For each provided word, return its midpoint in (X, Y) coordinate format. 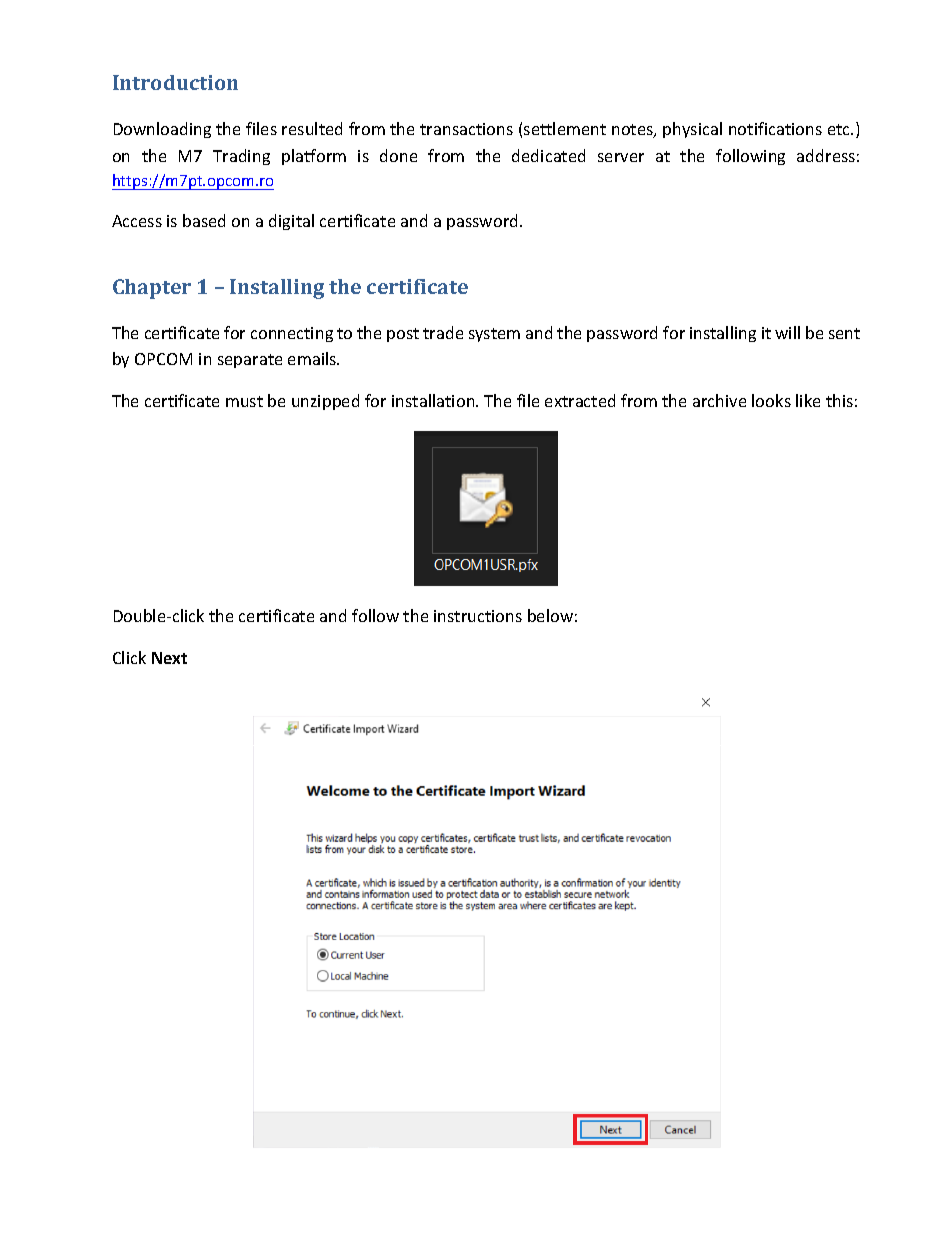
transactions (466, 129)
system (494, 335)
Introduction (175, 82)
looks (771, 400)
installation (434, 400)
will (787, 332)
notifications (775, 128)
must (244, 401)
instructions (478, 616)
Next (169, 658)
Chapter (152, 289)
